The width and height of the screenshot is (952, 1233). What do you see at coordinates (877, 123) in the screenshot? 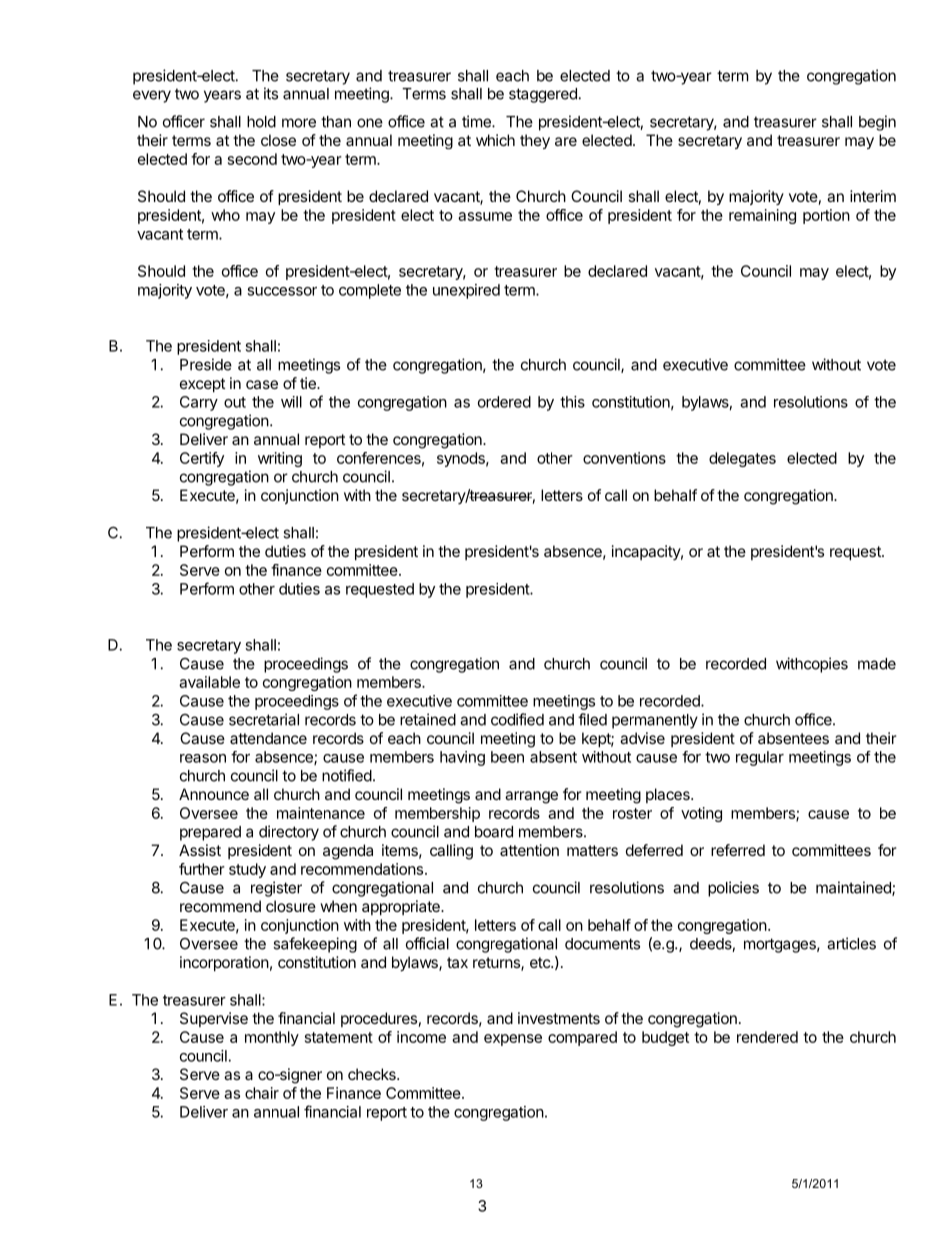
I see `begin` at bounding box center [877, 123].
